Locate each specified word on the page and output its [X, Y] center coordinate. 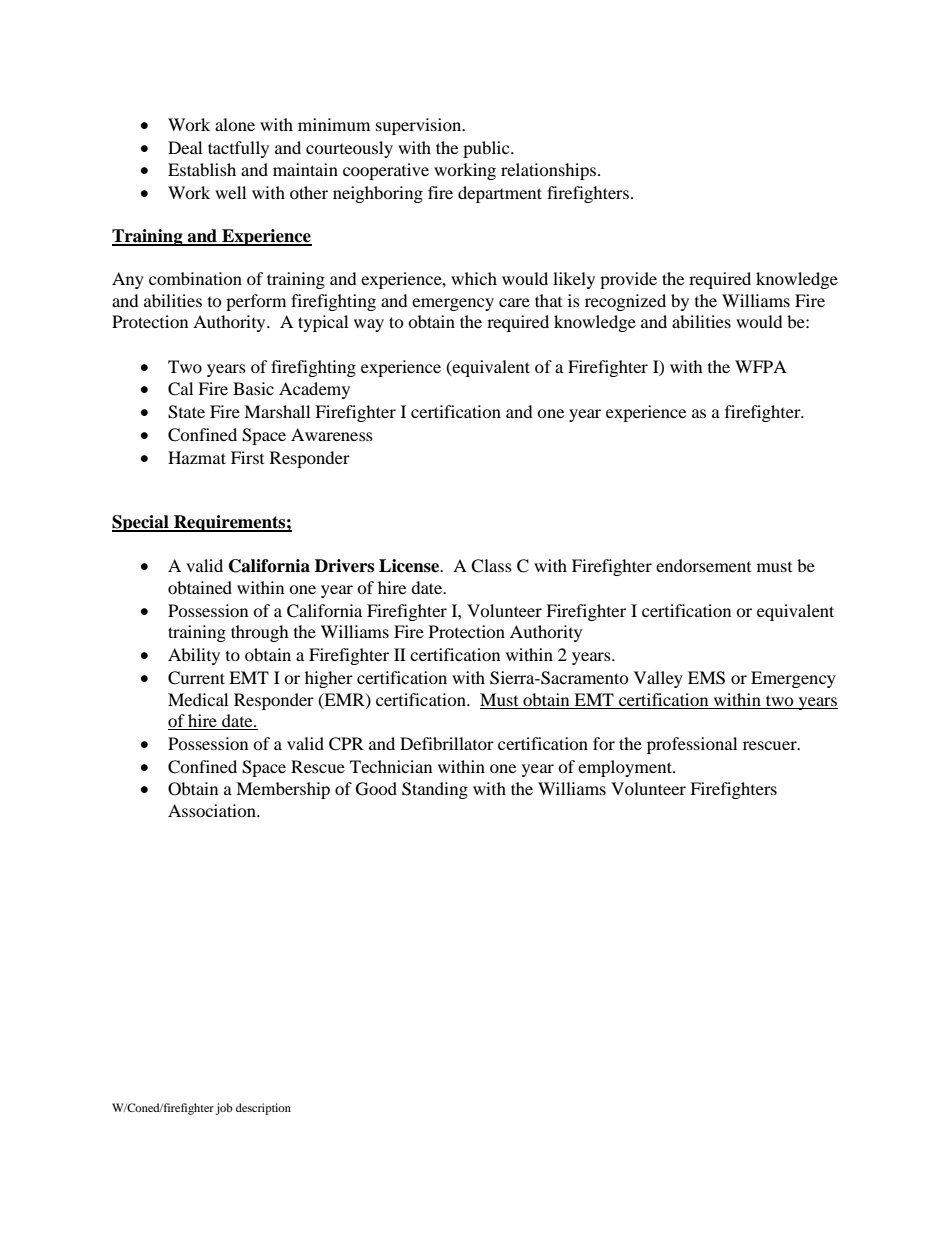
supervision [420, 126]
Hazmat [197, 457]
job [224, 1109]
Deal [185, 147]
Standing [435, 790]
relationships [548, 171]
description [263, 1109]
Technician [391, 766]
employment [626, 768]
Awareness [332, 434]
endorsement [703, 565]
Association [213, 810]
